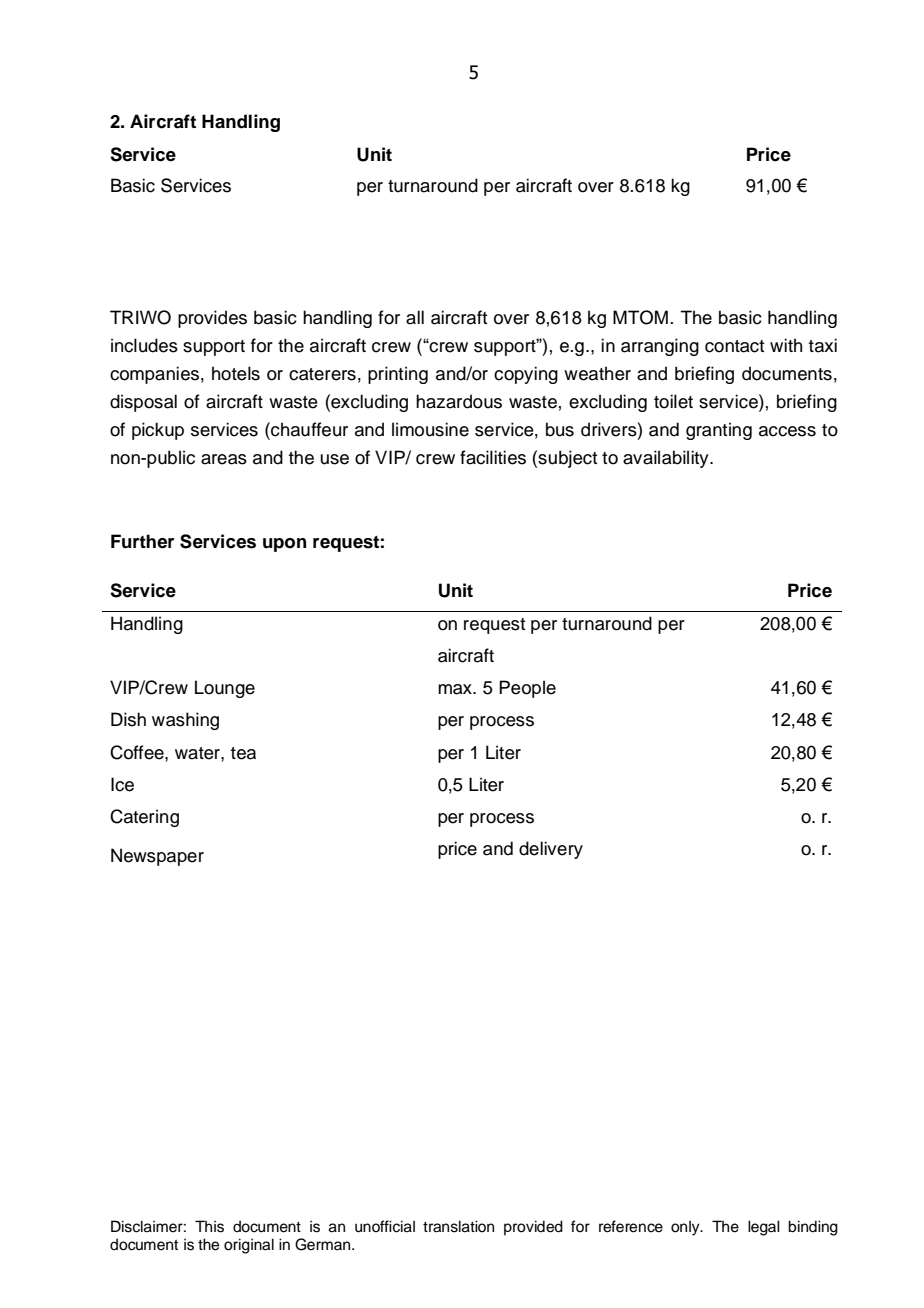 The height and width of the screenshot is (1308, 924). I want to click on delivery, so click(551, 850).
